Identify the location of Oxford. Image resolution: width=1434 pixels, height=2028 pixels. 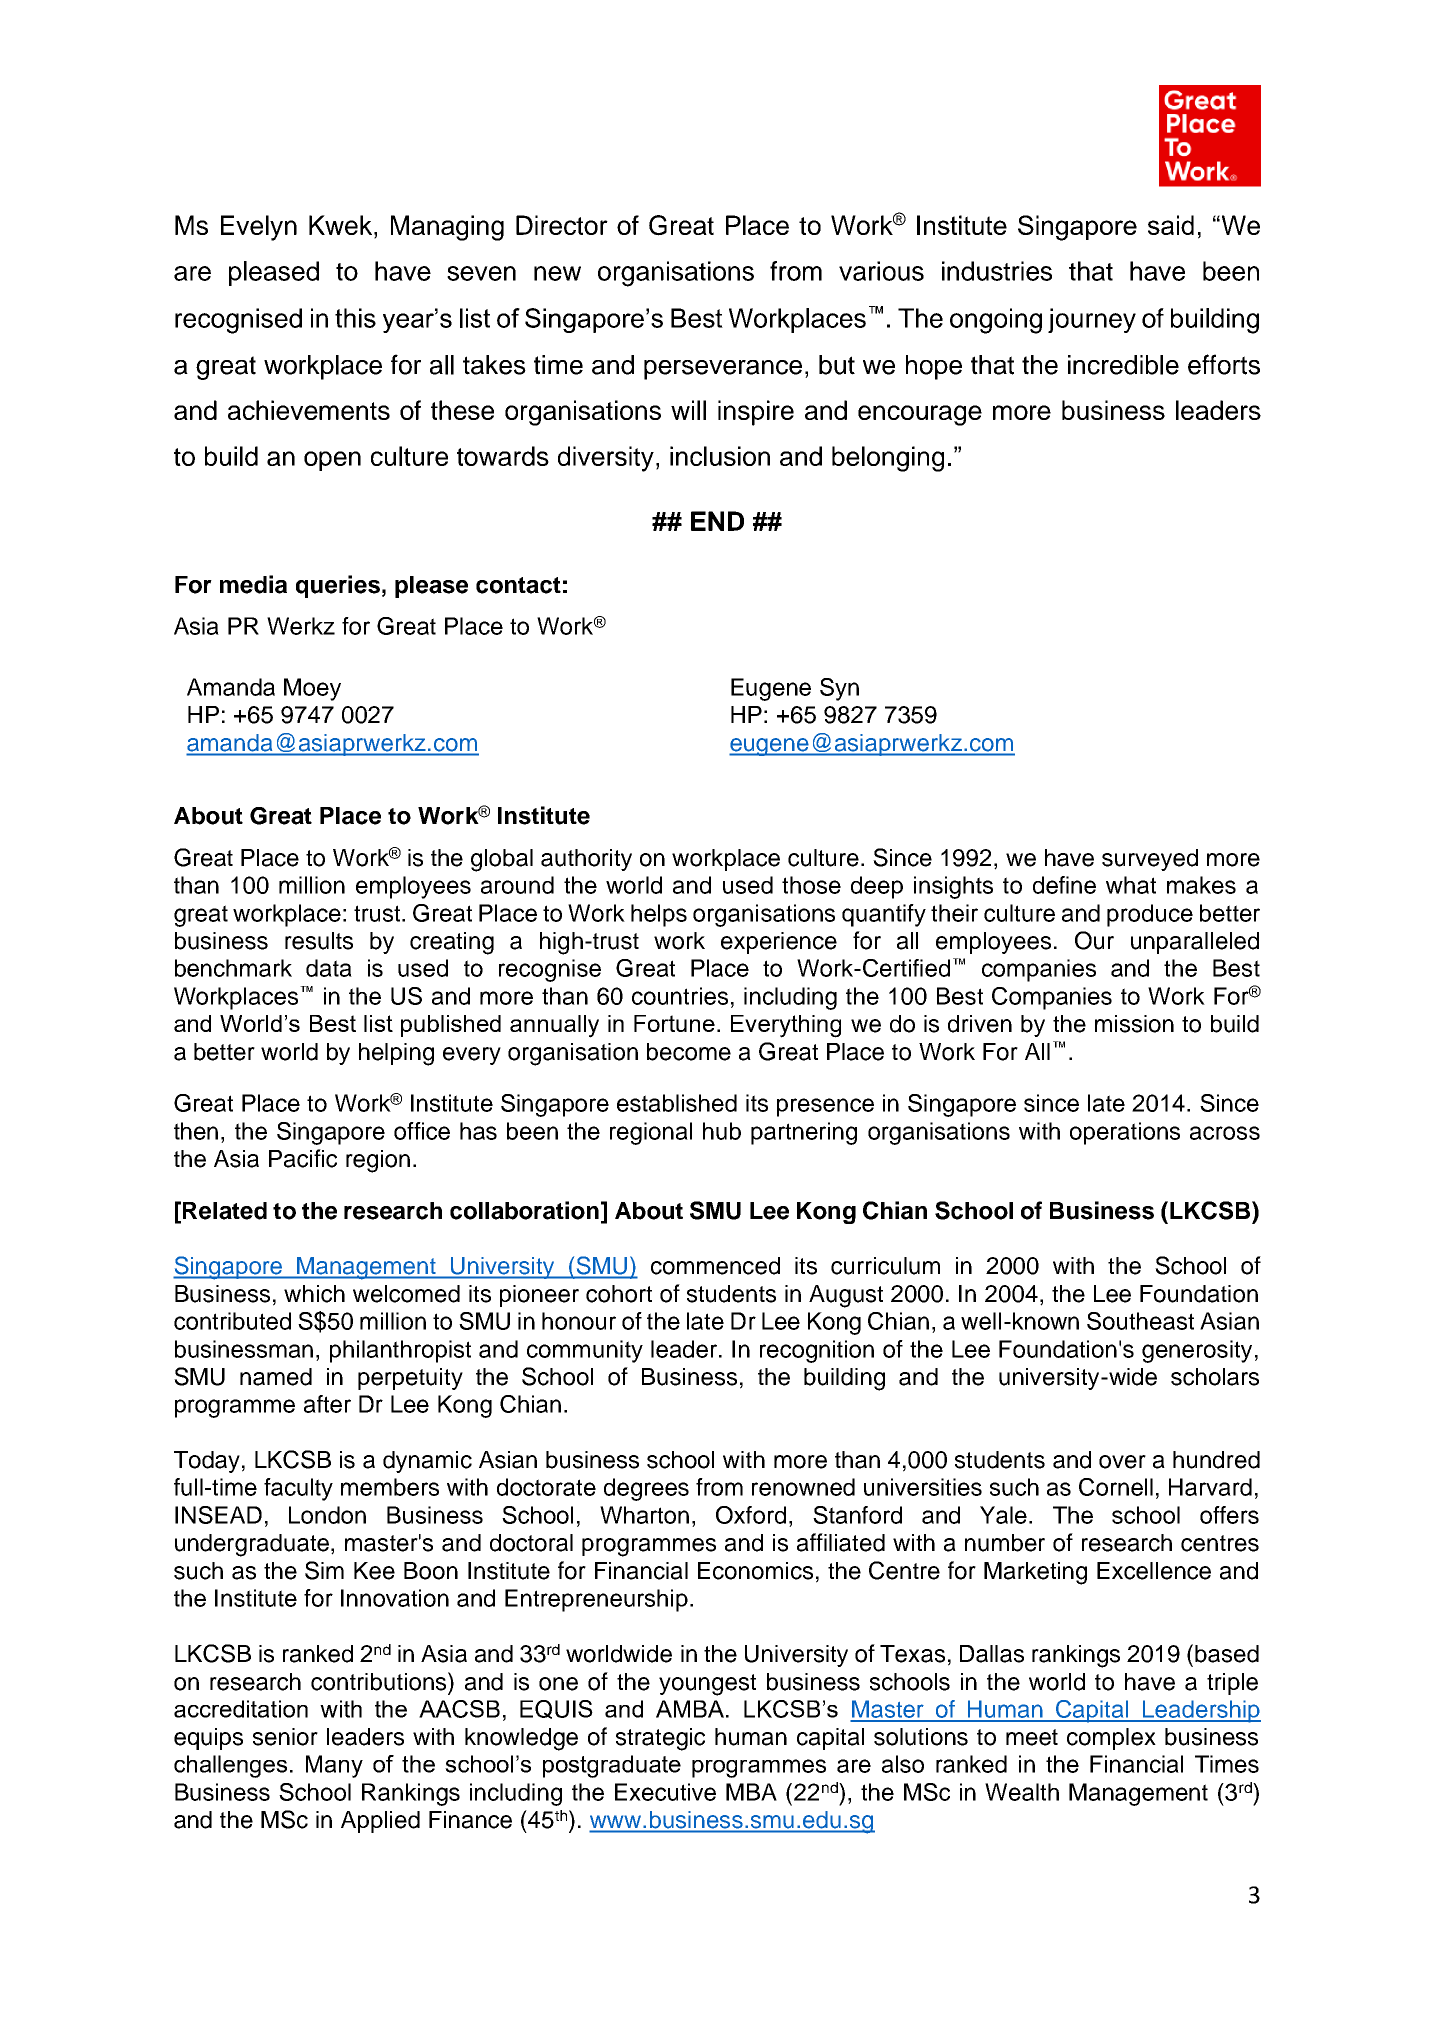
(751, 1515).
